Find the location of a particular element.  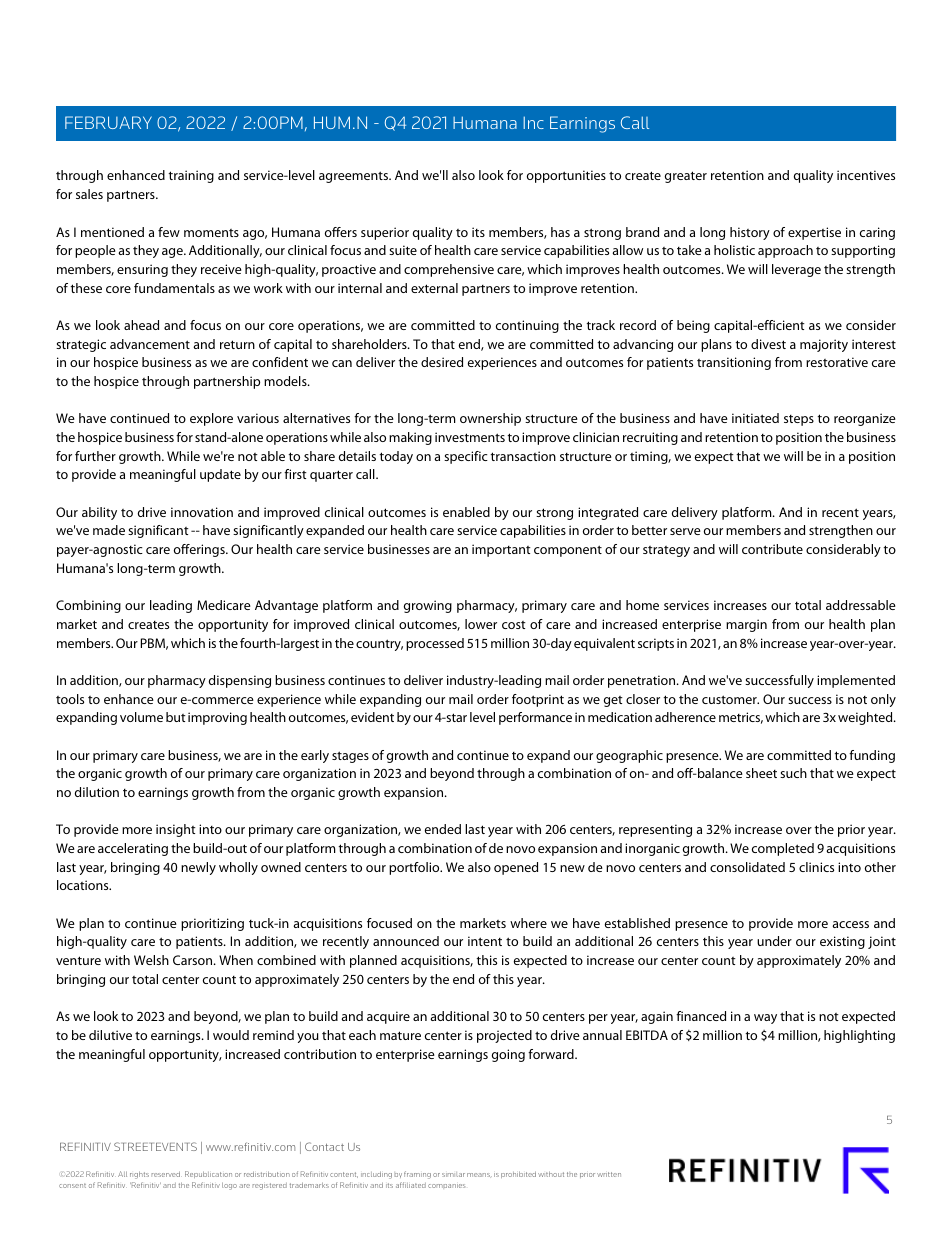

contribute is located at coordinates (772, 549).
